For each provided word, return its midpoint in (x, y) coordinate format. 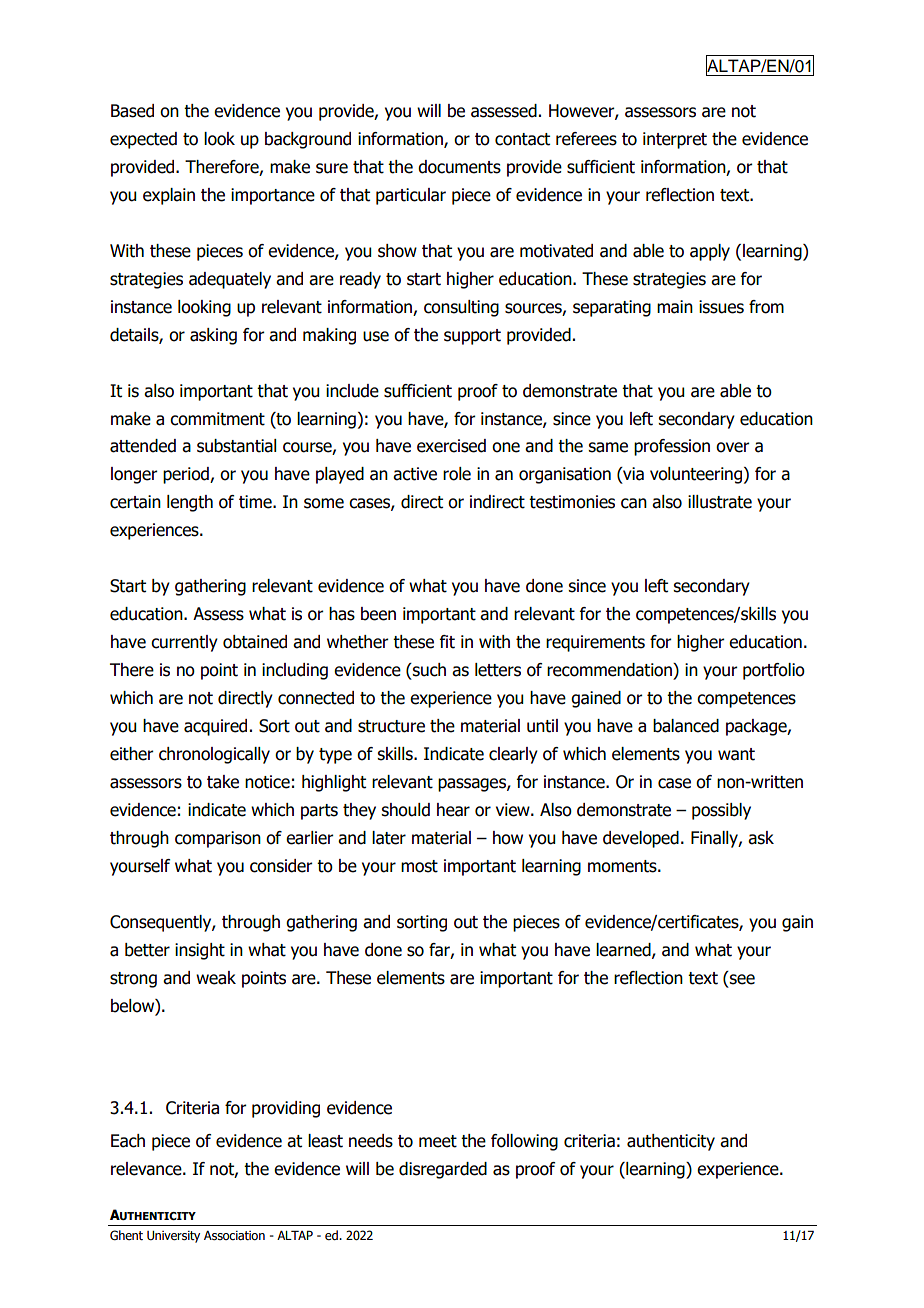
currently (184, 643)
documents (459, 167)
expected (143, 140)
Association (234, 1235)
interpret (675, 140)
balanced (686, 726)
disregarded (443, 1170)
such (428, 670)
